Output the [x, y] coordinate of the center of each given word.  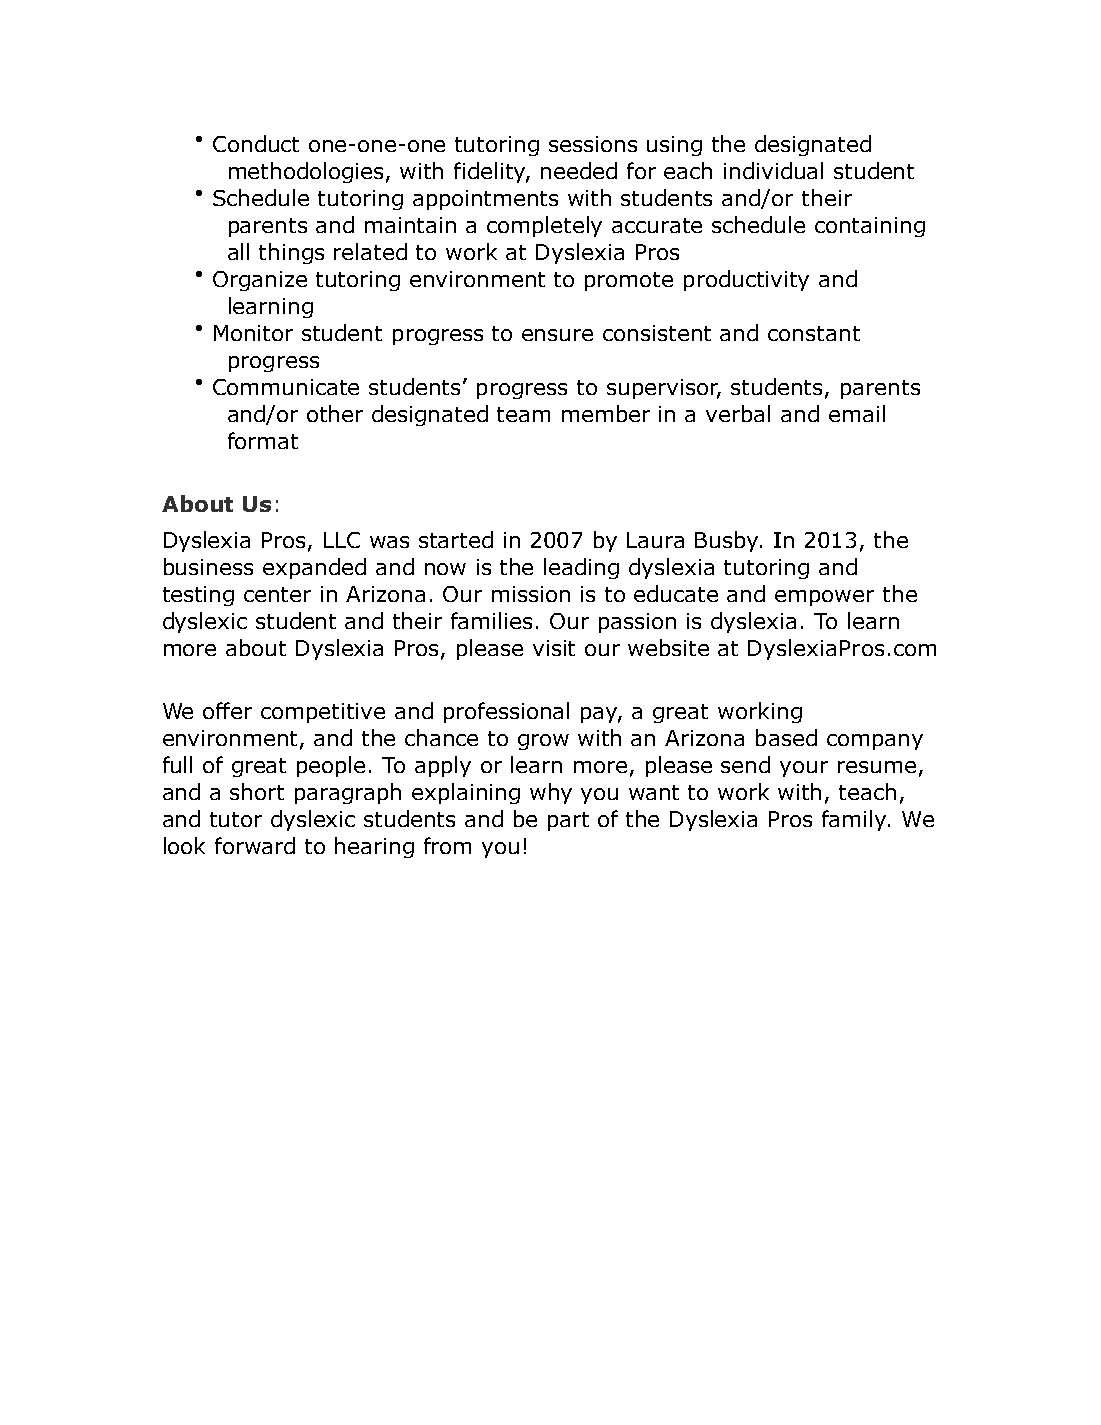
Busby [728, 541]
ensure [557, 335]
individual [773, 170]
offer [227, 710]
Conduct [256, 143]
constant [814, 333]
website [668, 647]
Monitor [253, 333]
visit [554, 648]
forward [255, 845]
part [568, 821]
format [263, 440]
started [456, 539]
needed [579, 170]
